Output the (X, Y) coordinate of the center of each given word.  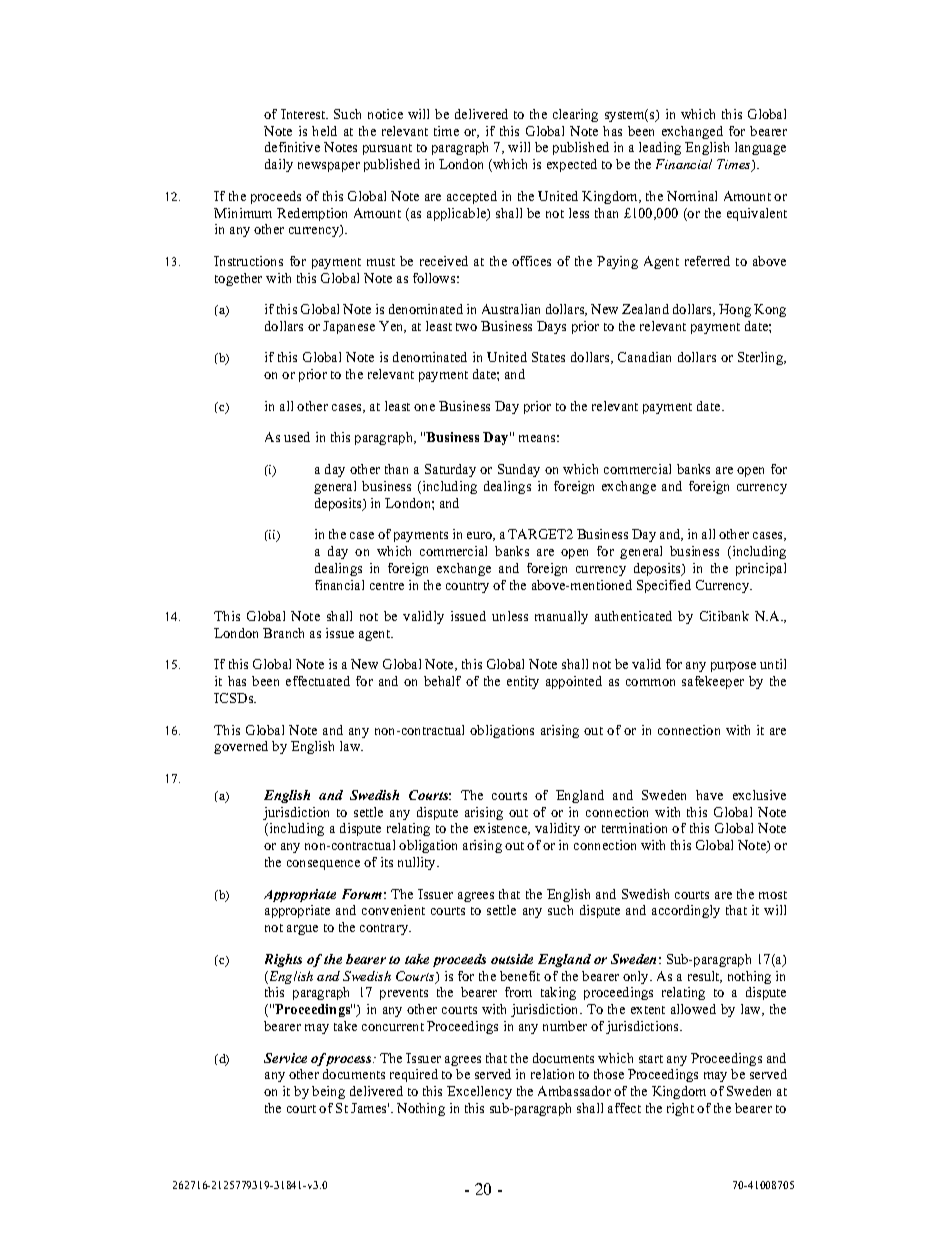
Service (285, 1058)
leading (660, 148)
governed (241, 747)
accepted (472, 197)
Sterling (762, 358)
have (709, 795)
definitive (292, 147)
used (297, 437)
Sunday (519, 470)
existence (502, 829)
